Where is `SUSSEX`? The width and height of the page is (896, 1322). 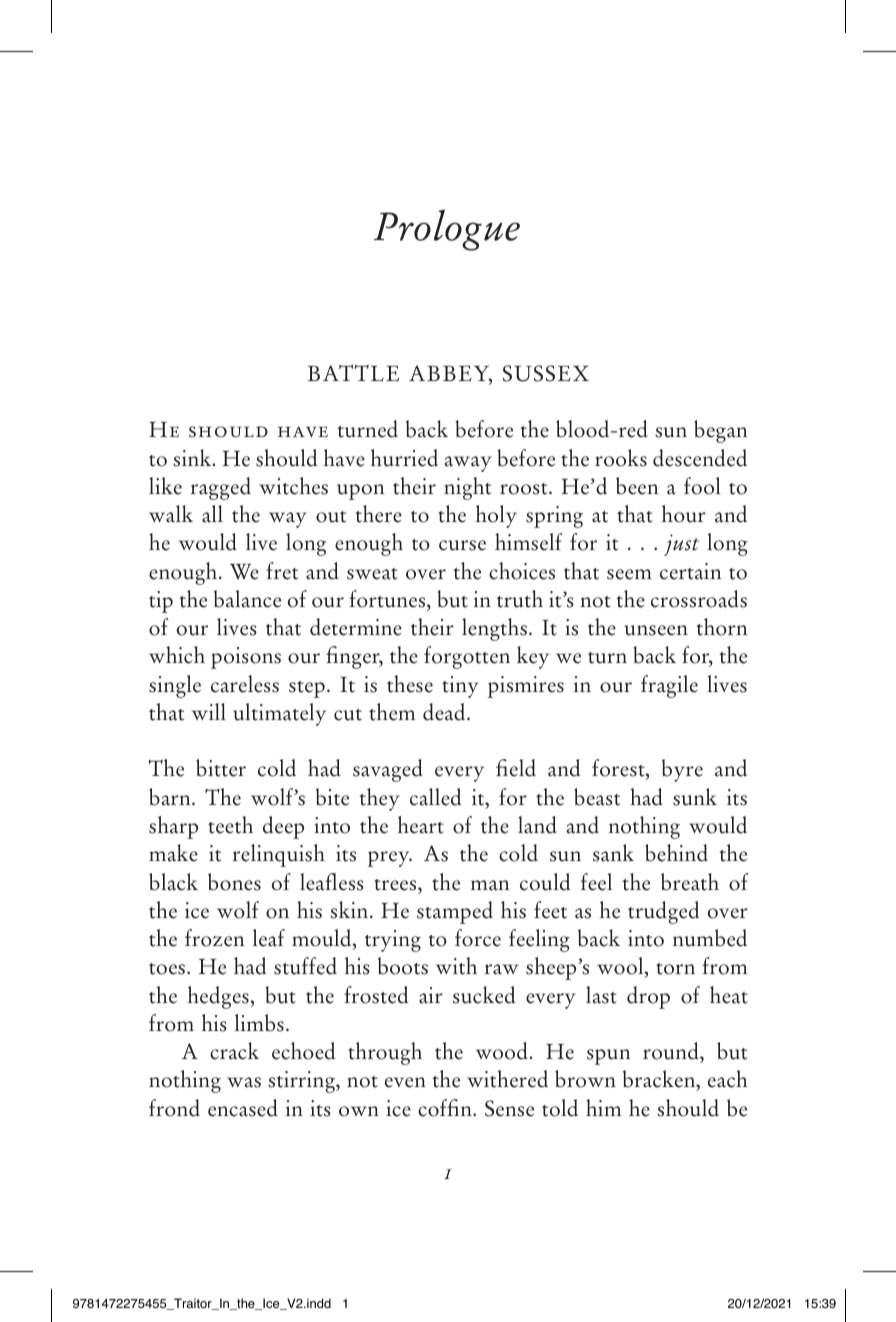
SUSSEX is located at coordinates (546, 373).
